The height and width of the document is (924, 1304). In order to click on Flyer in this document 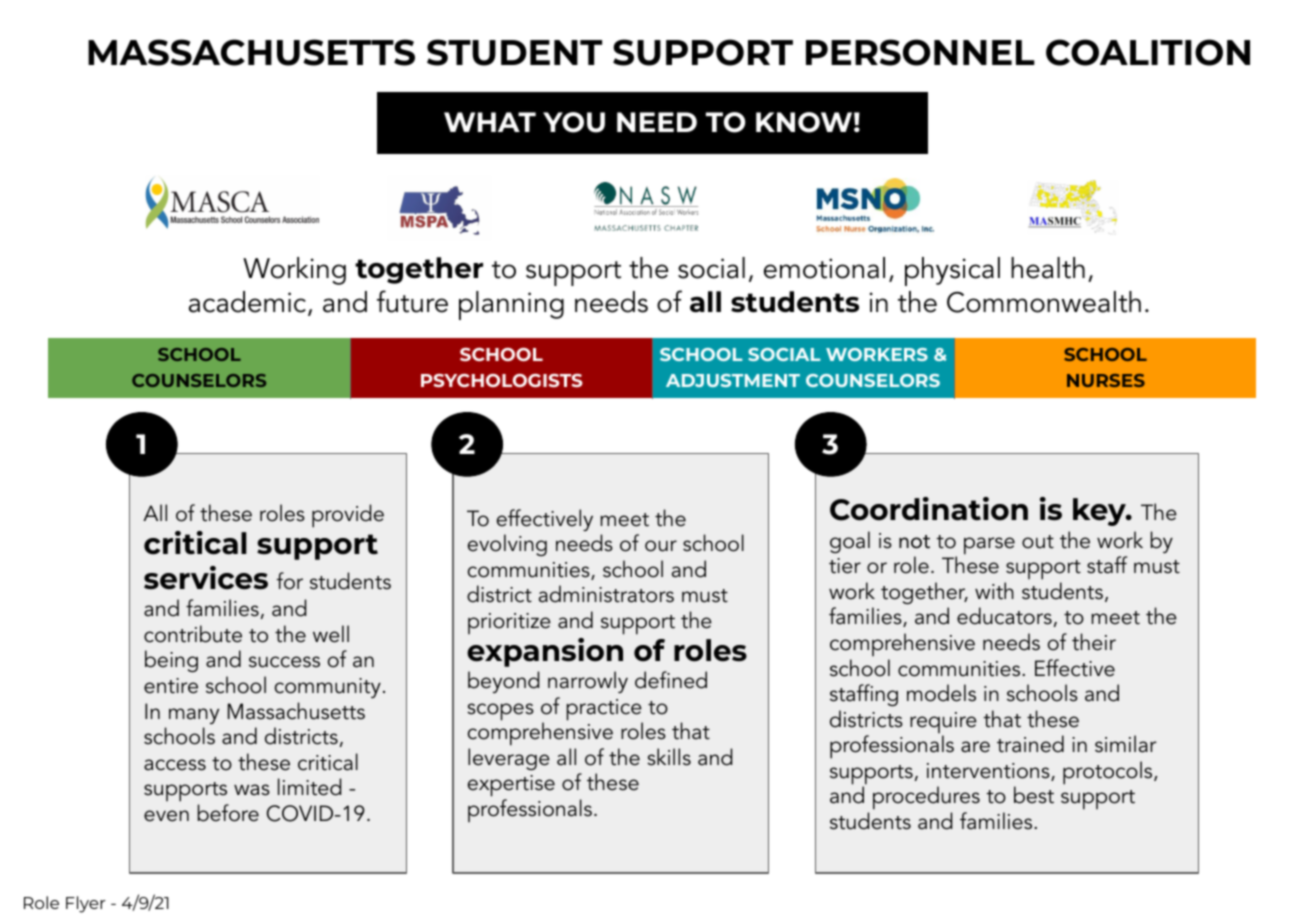, I will do `click(86, 904)`.
